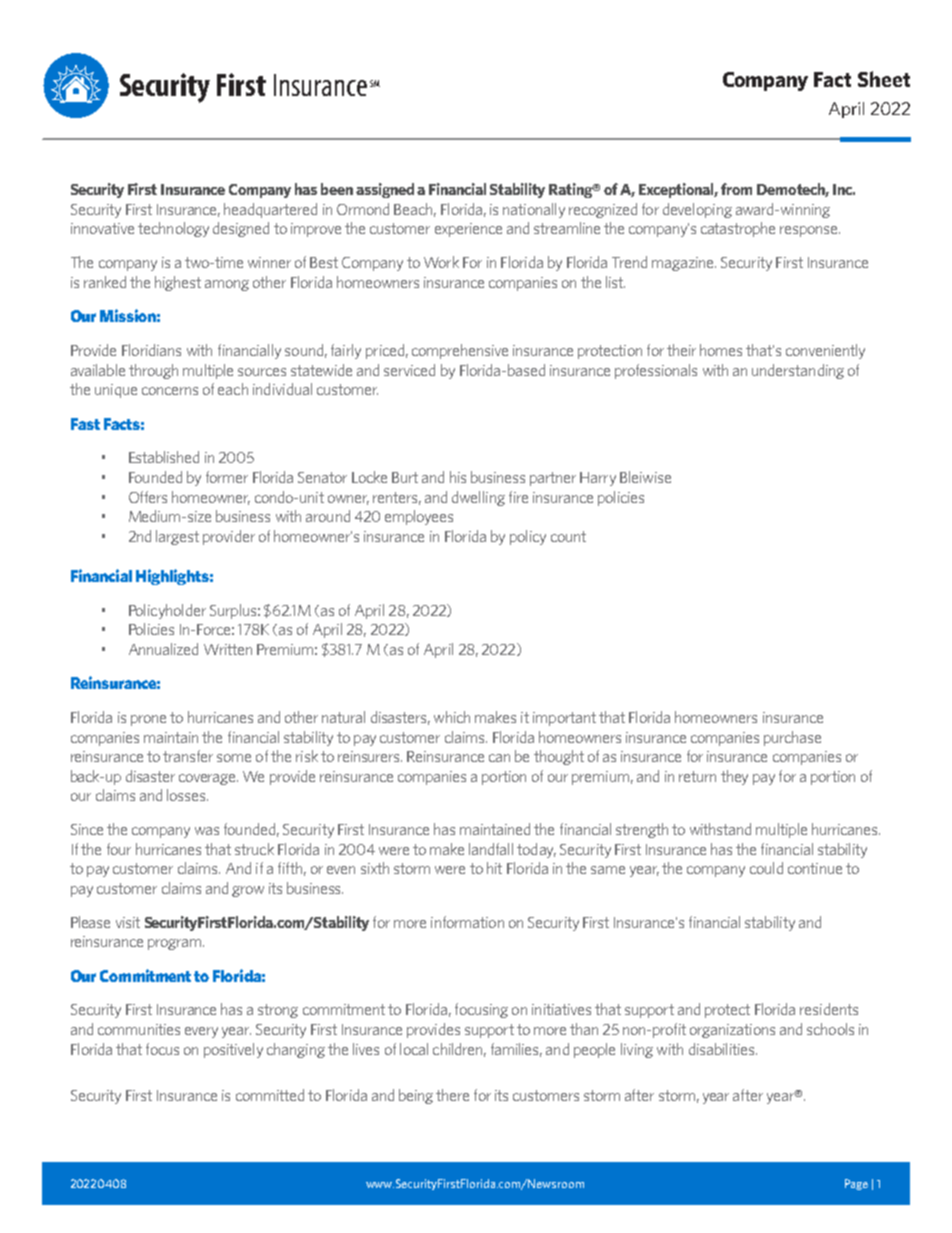  What do you see at coordinates (792, 738) in the screenshot?
I see `purchase` at bounding box center [792, 738].
